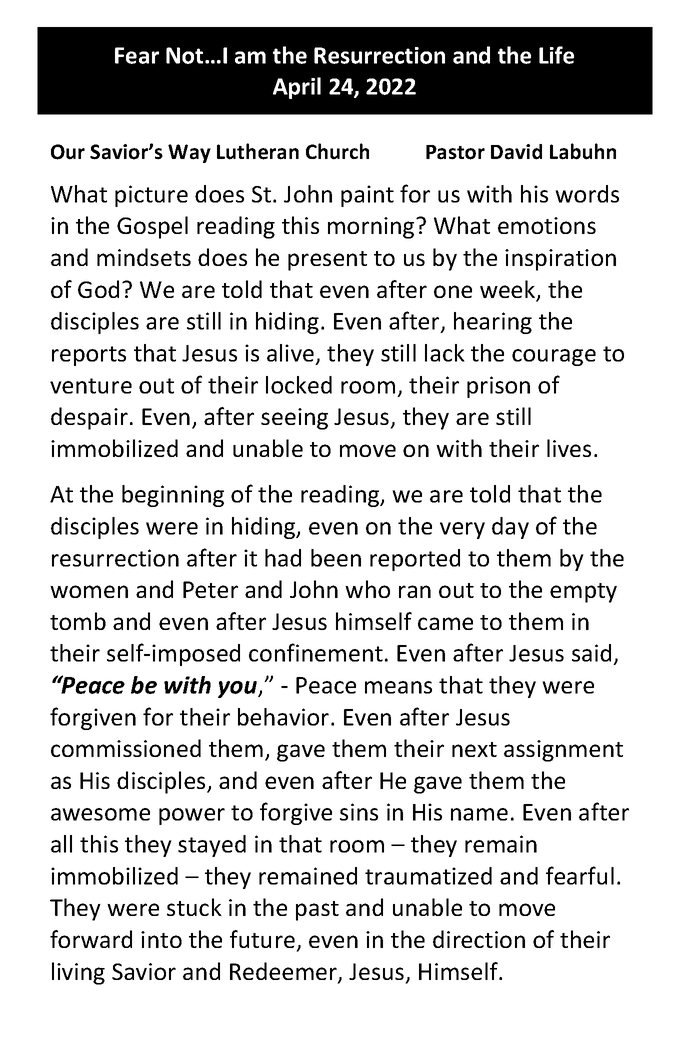 Image resolution: width=688 pixels, height=1063 pixels. I want to click on forward, so click(91, 939).
